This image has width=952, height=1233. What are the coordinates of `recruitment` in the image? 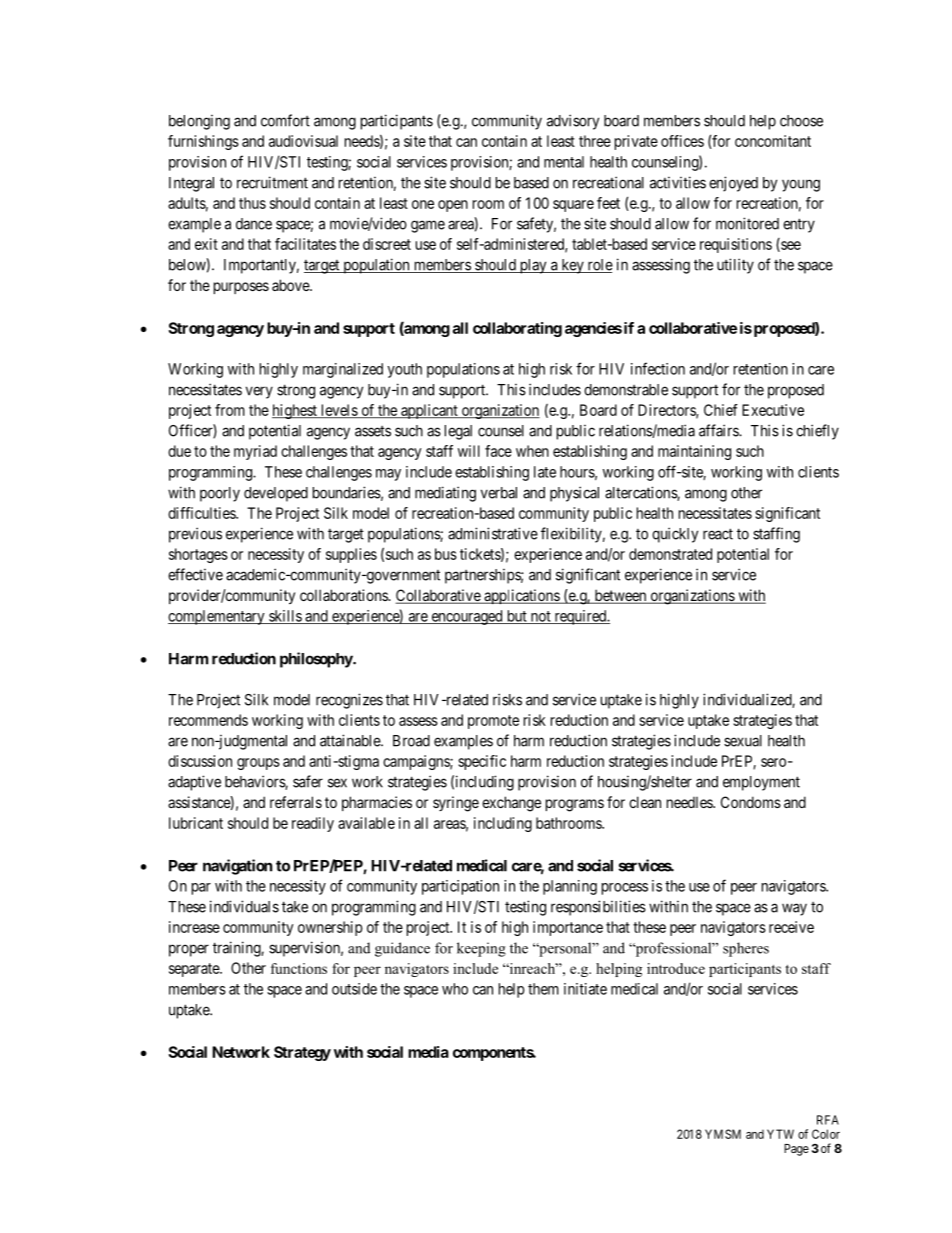 It's located at (272, 182).
